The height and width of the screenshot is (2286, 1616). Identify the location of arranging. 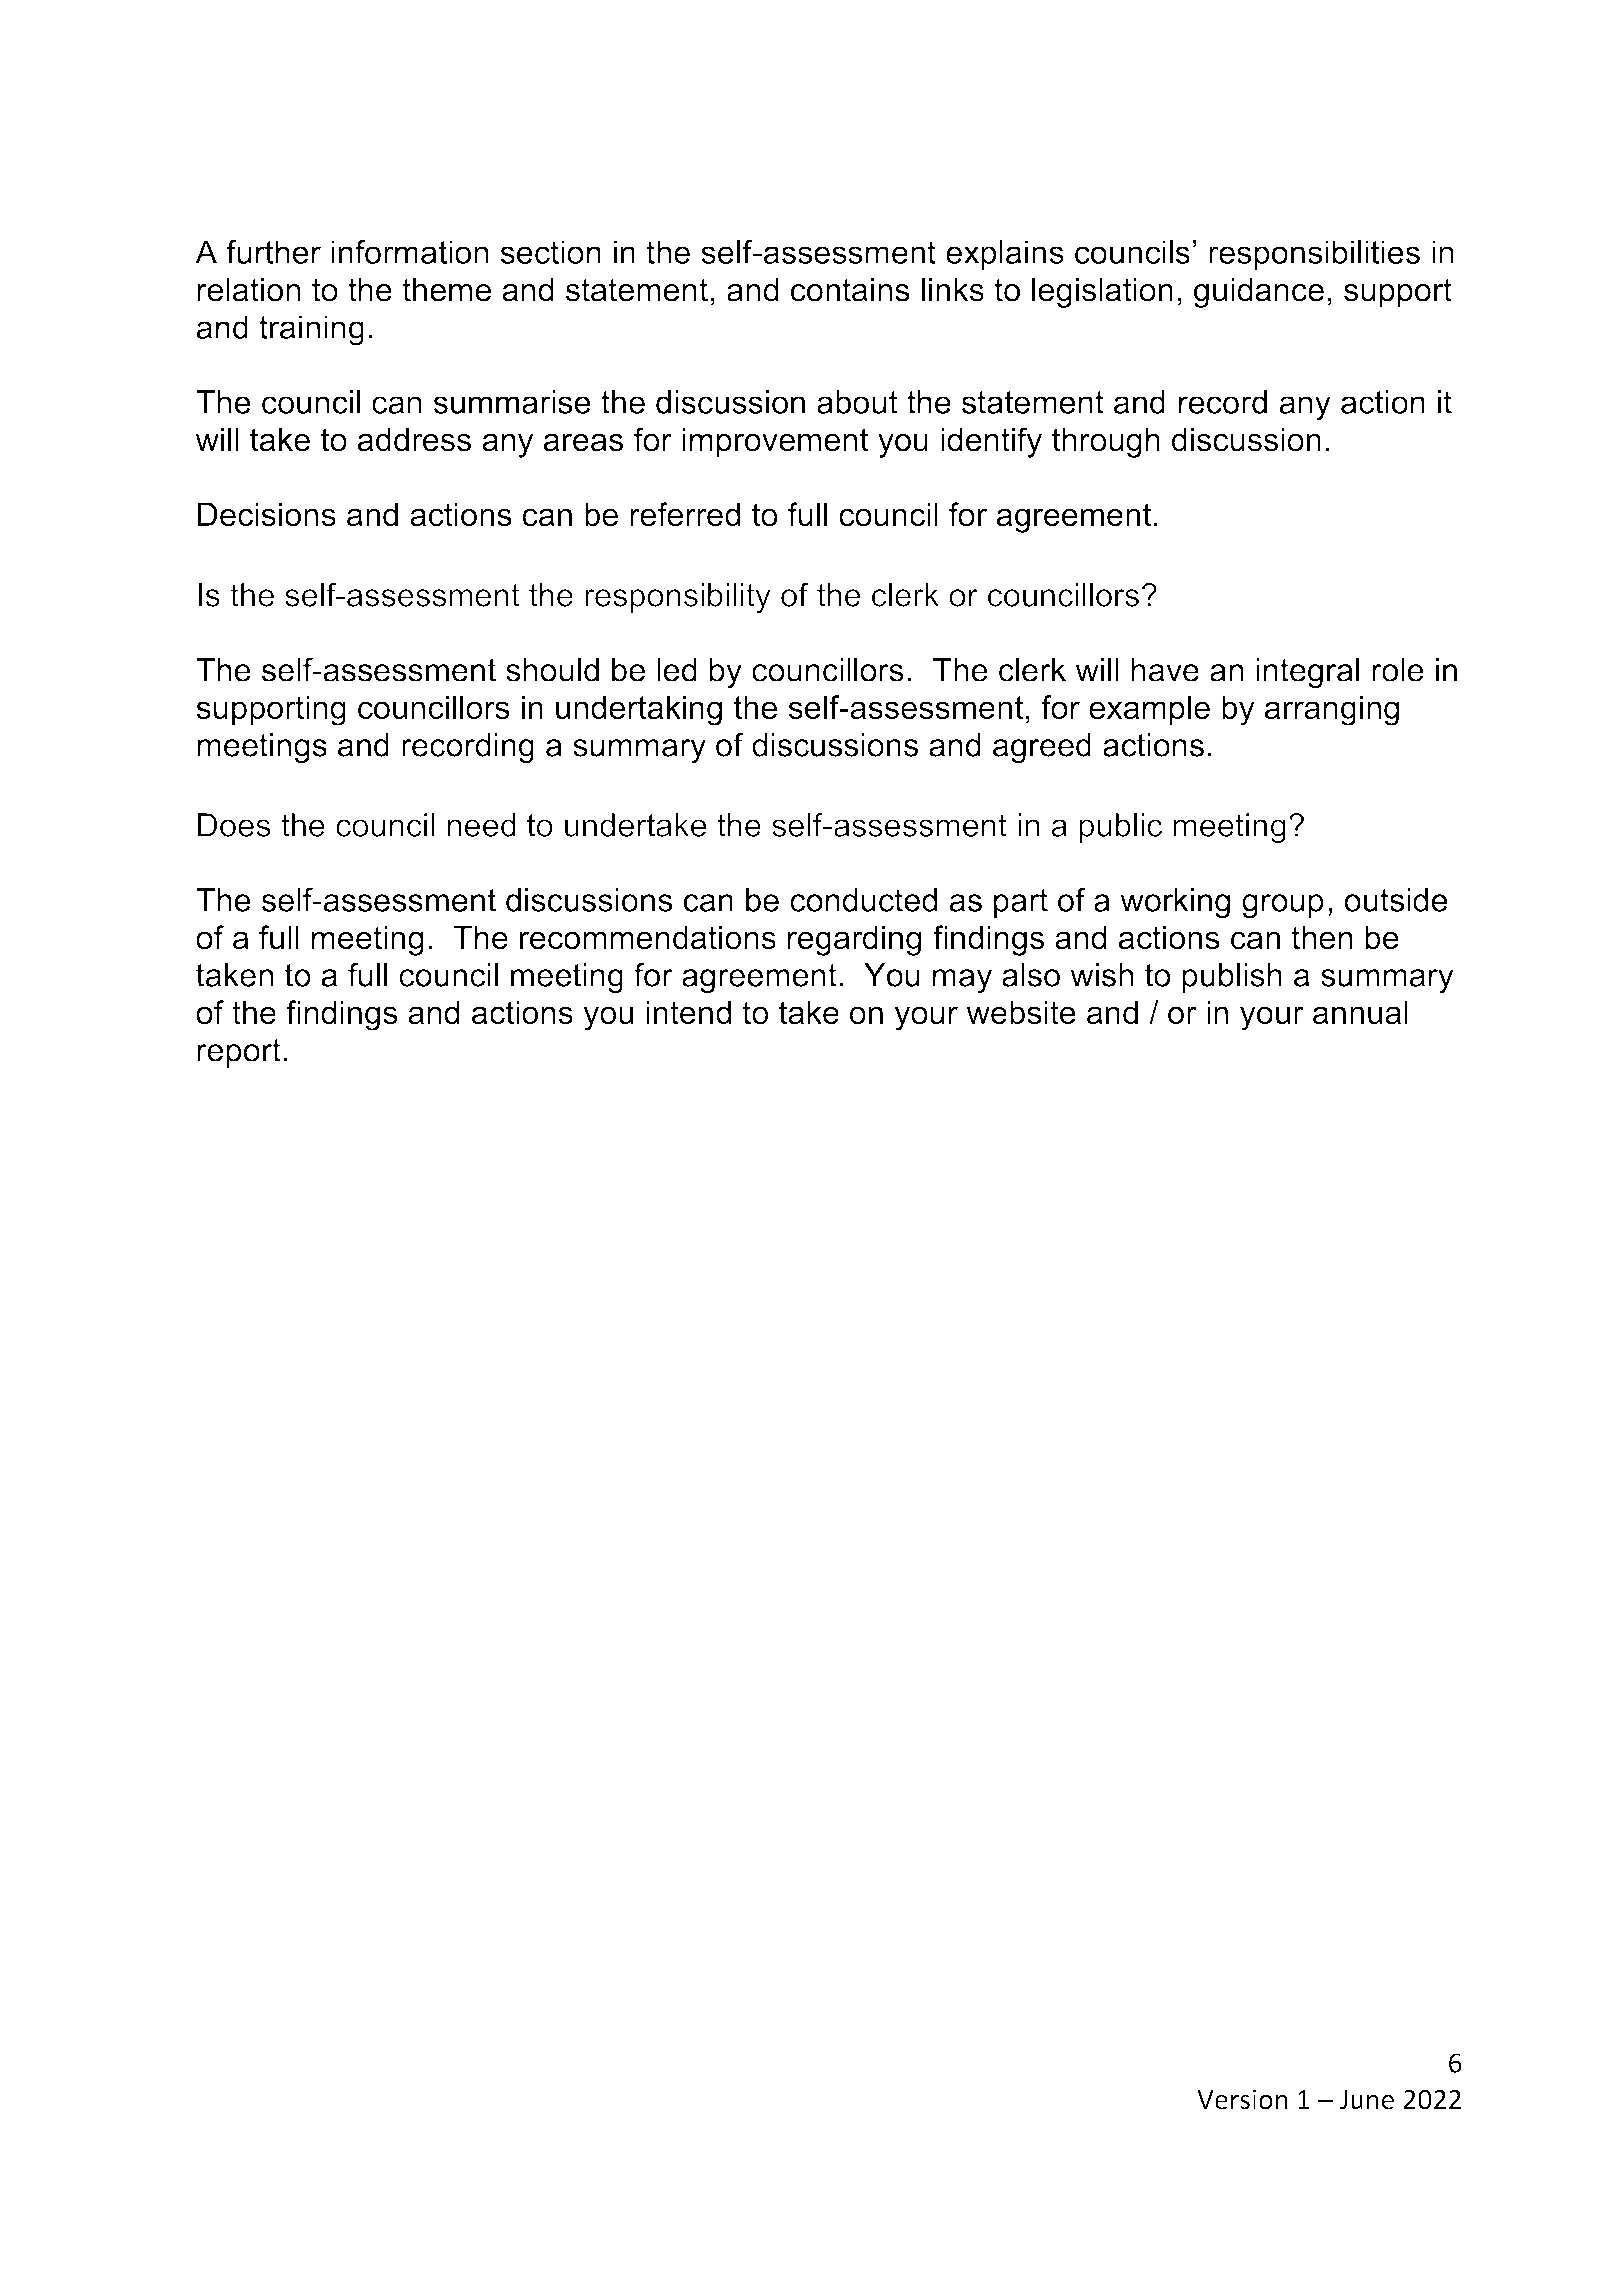
(1332, 710).
